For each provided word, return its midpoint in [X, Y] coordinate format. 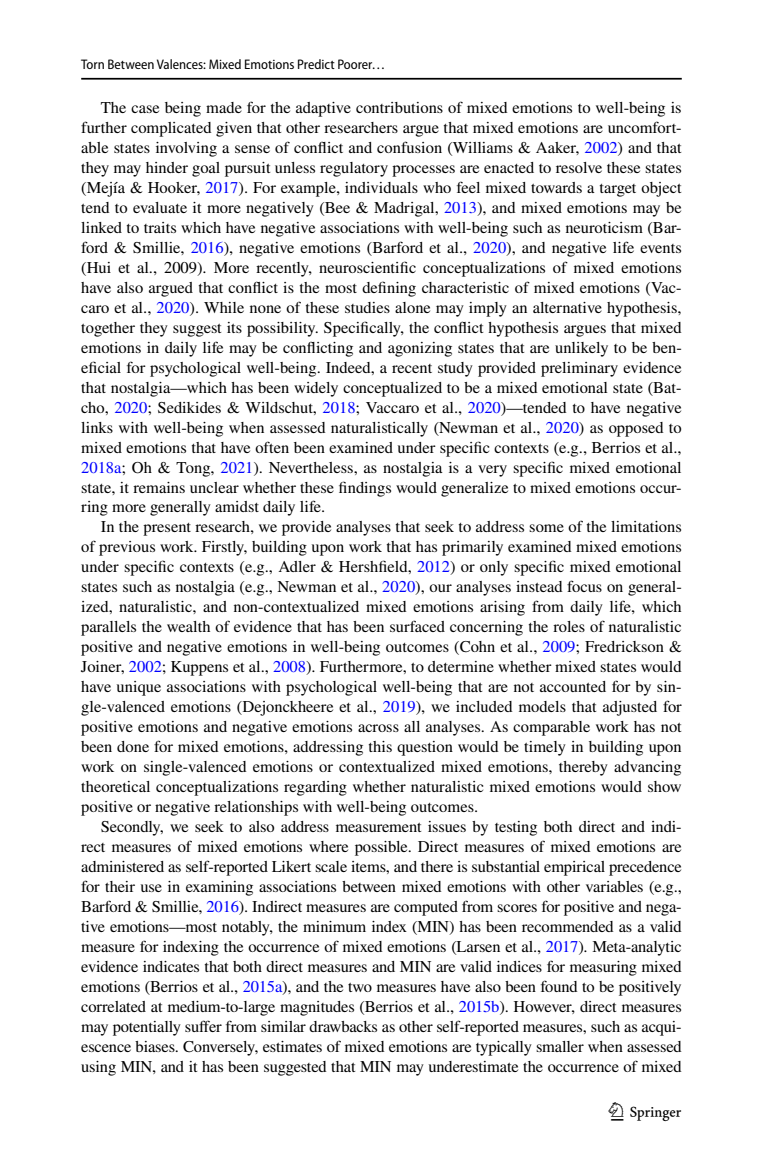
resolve [579, 167]
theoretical [115, 786]
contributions [399, 107]
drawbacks [343, 1026]
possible [382, 848]
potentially [147, 1028]
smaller [560, 1046]
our [440, 588]
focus [584, 586]
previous [127, 548]
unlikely [581, 349]
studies [367, 307]
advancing [647, 768]
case [145, 109]
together [108, 329]
